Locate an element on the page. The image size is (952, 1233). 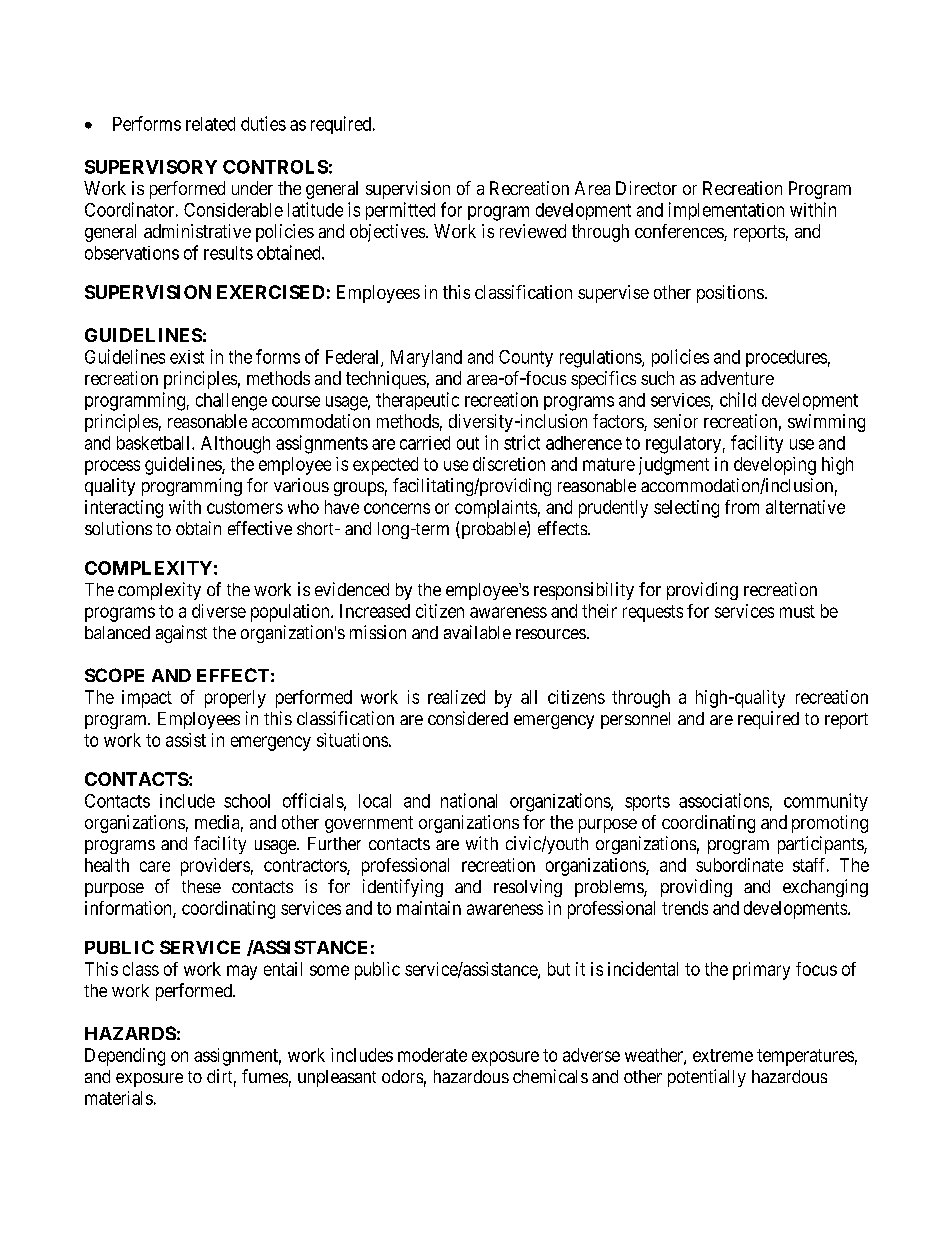
national is located at coordinates (469, 800).
